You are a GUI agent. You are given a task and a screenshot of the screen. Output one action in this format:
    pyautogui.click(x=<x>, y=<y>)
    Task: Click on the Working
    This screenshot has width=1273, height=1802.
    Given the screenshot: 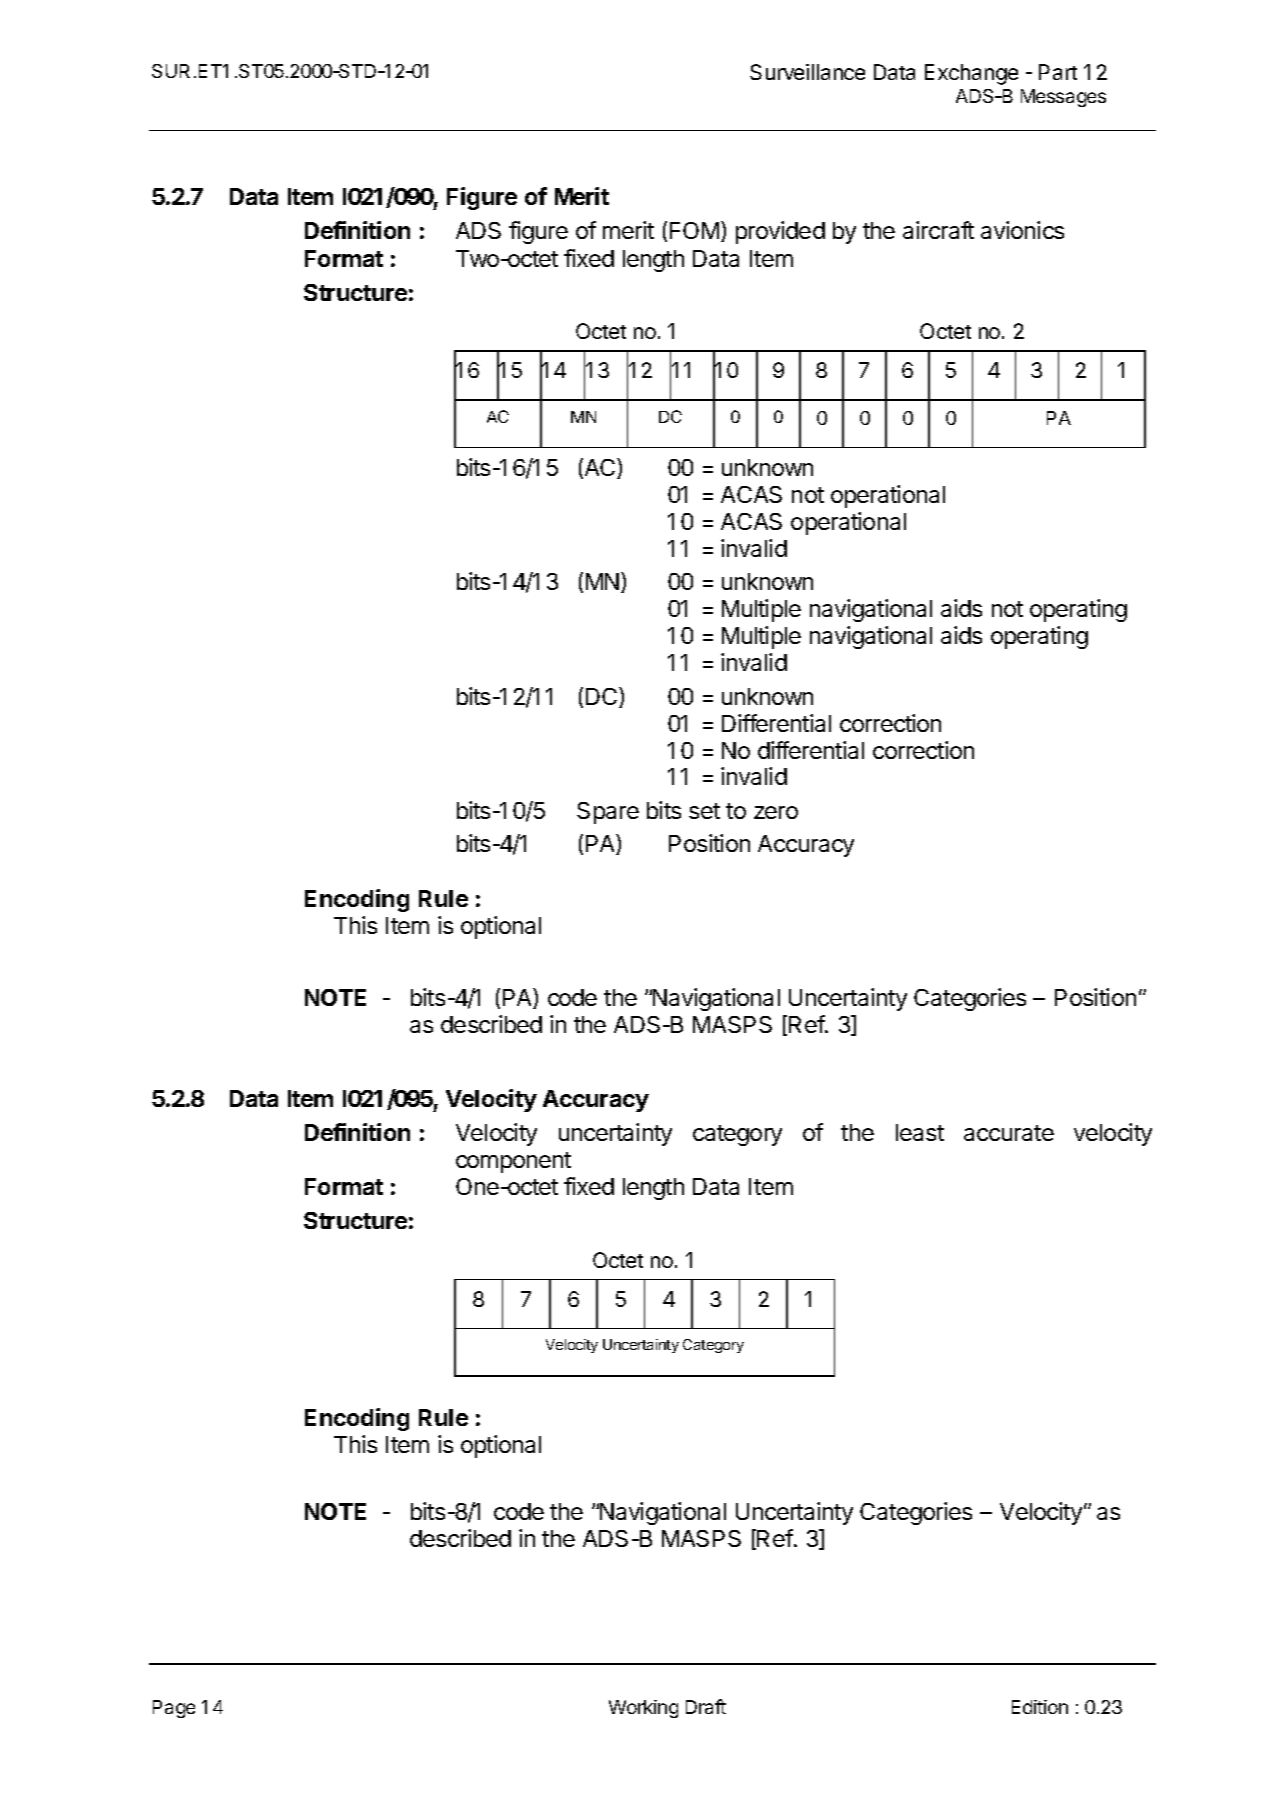 What is the action you would take?
    pyautogui.click(x=643, y=1709)
